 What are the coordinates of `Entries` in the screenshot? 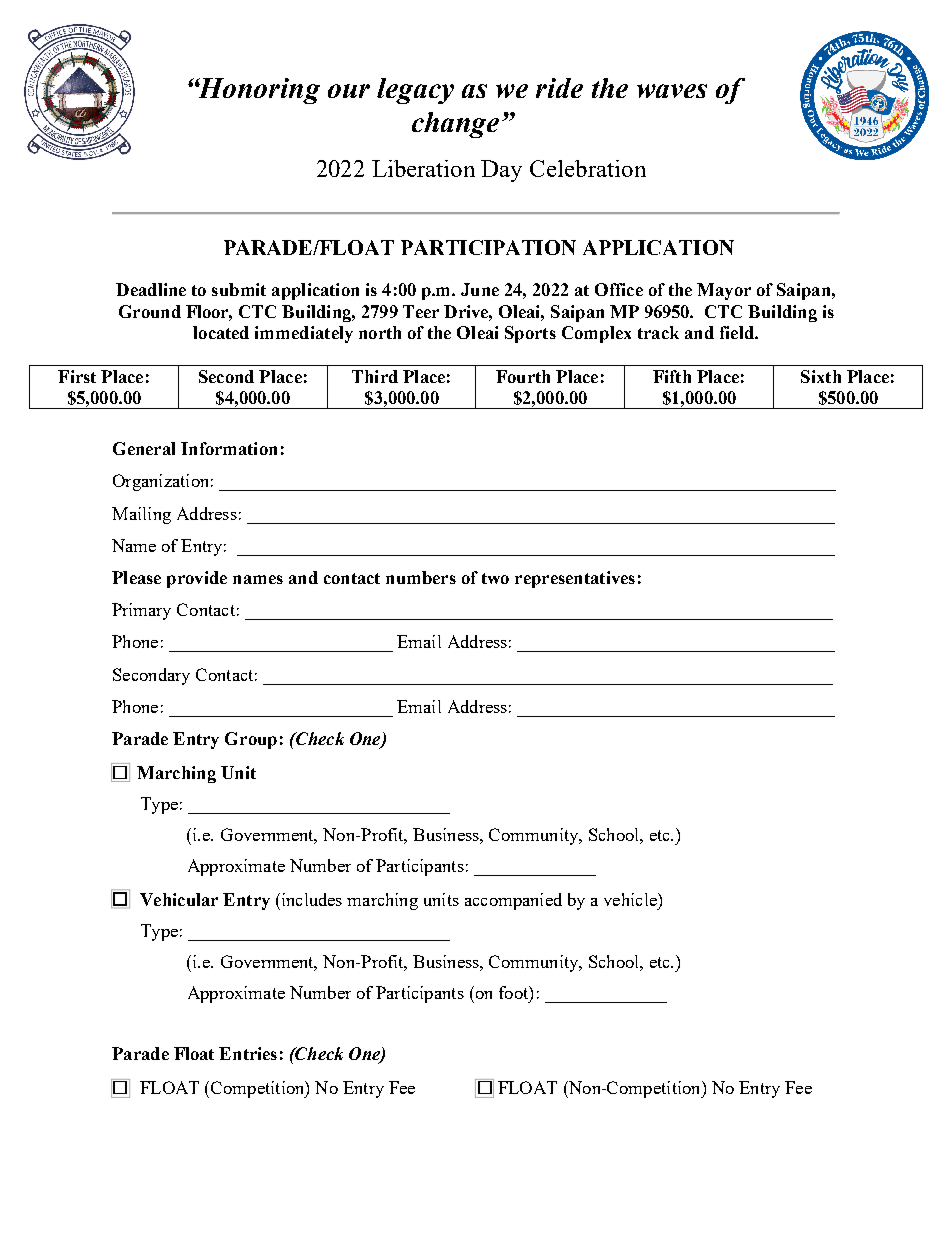 It's located at (248, 1053).
